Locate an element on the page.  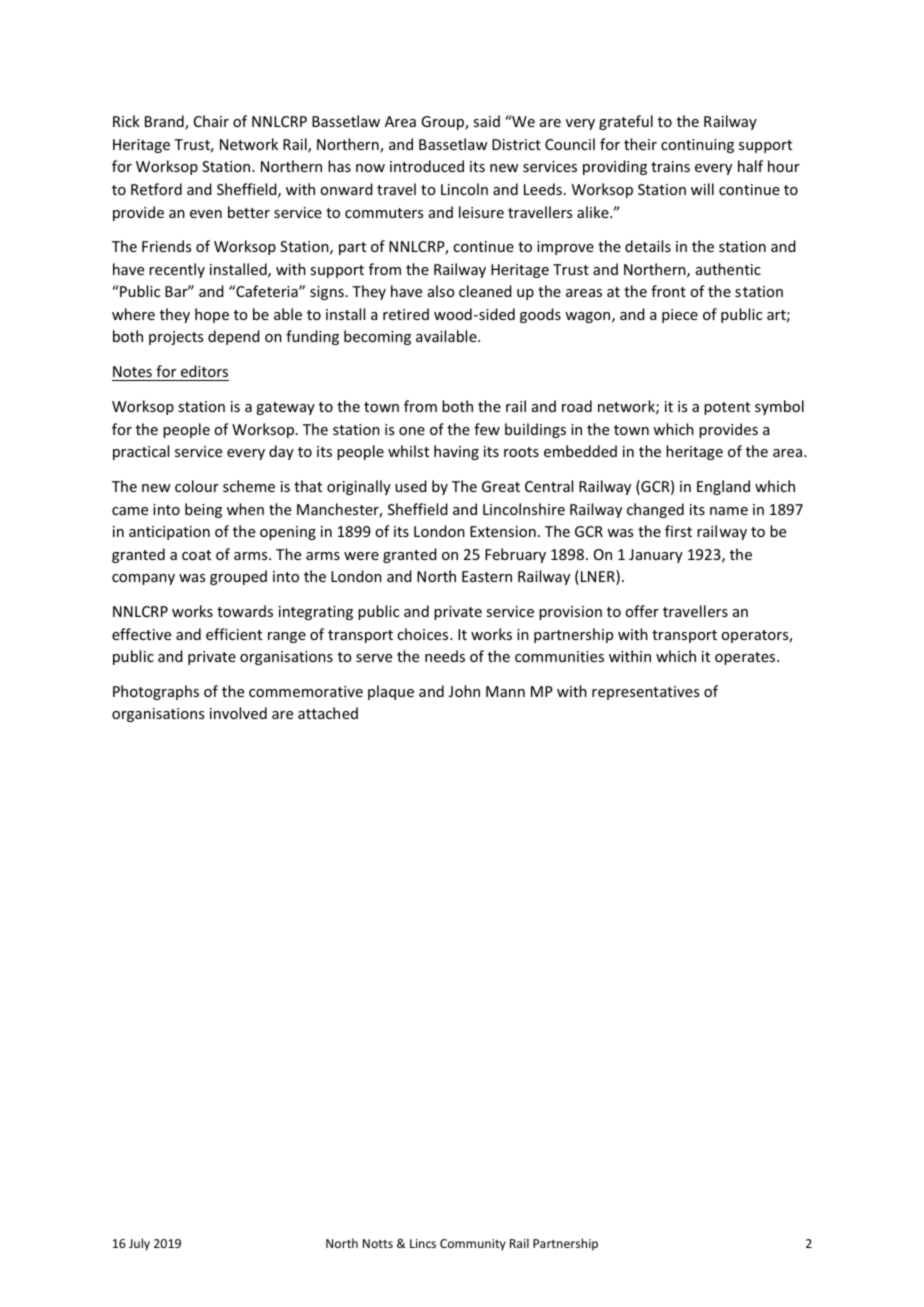
Community is located at coordinates (473, 1245).
